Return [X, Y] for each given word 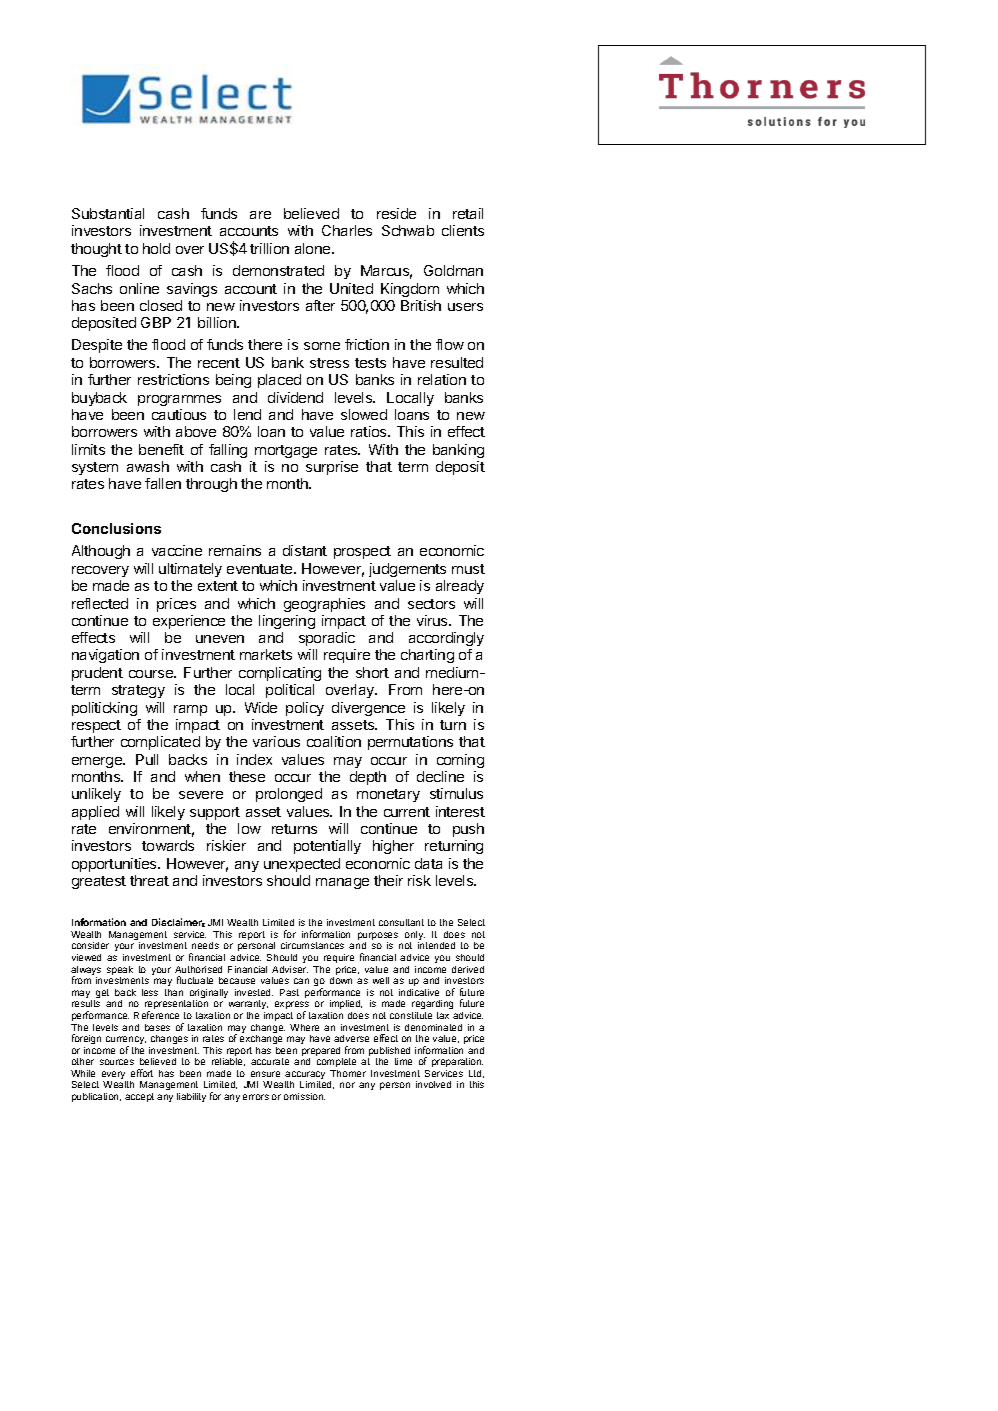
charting [427, 656]
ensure [265, 1074]
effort [142, 1073]
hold [156, 248]
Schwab [408, 230]
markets [266, 654]
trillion [269, 248]
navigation [105, 656]
